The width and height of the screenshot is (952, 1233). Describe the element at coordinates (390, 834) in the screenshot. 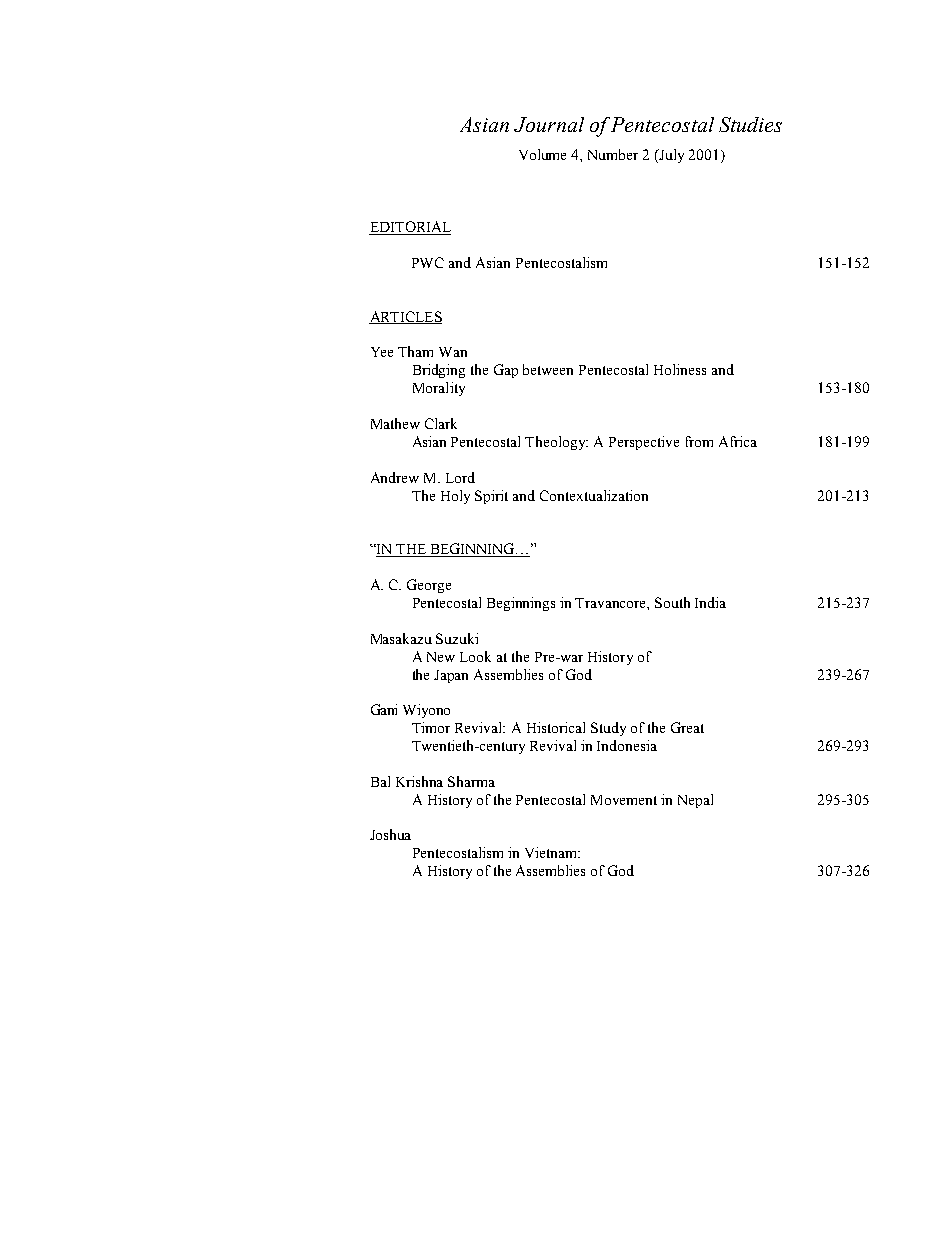

I see `Joshua` at that location.
